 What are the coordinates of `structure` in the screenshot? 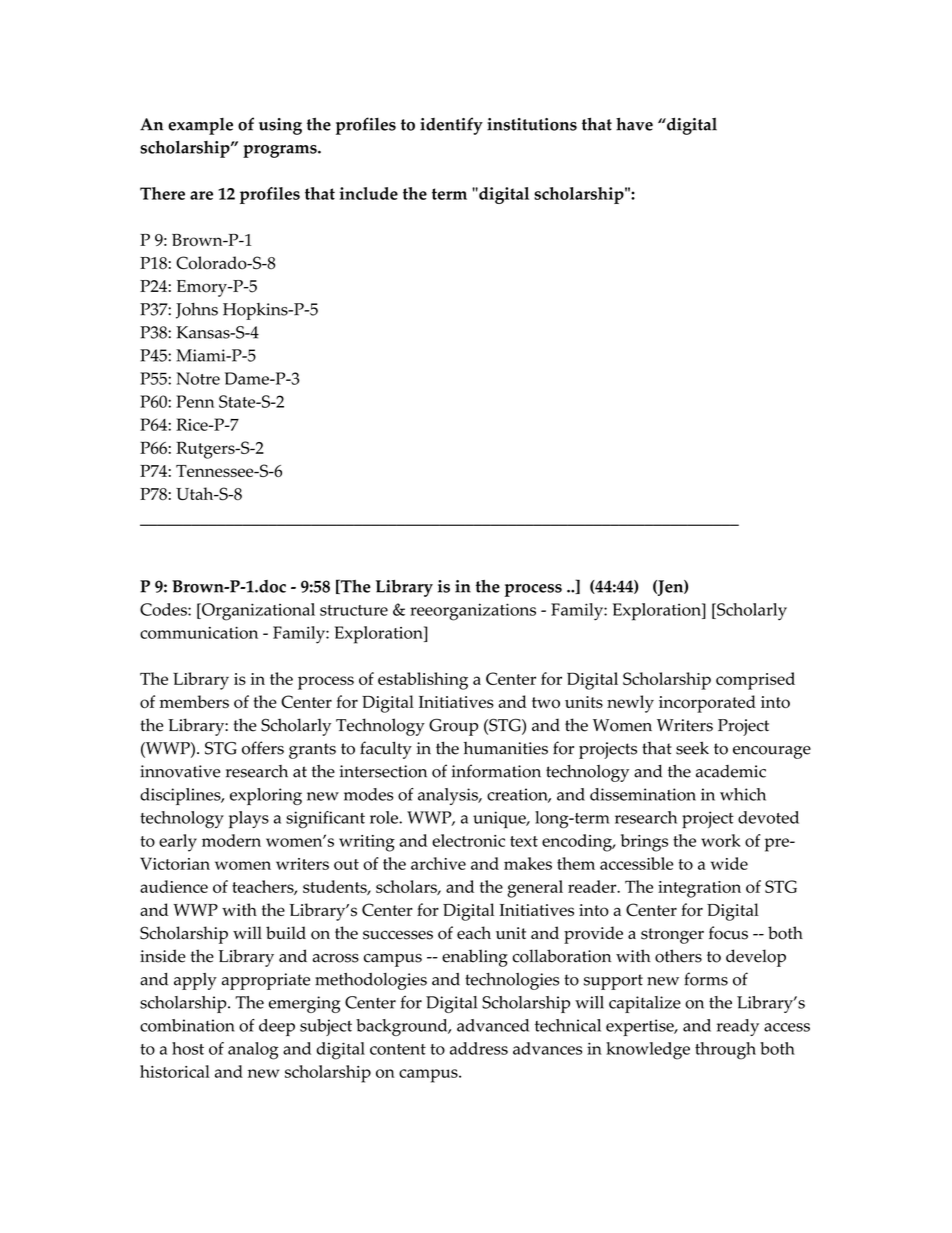 It's located at (354, 610).
